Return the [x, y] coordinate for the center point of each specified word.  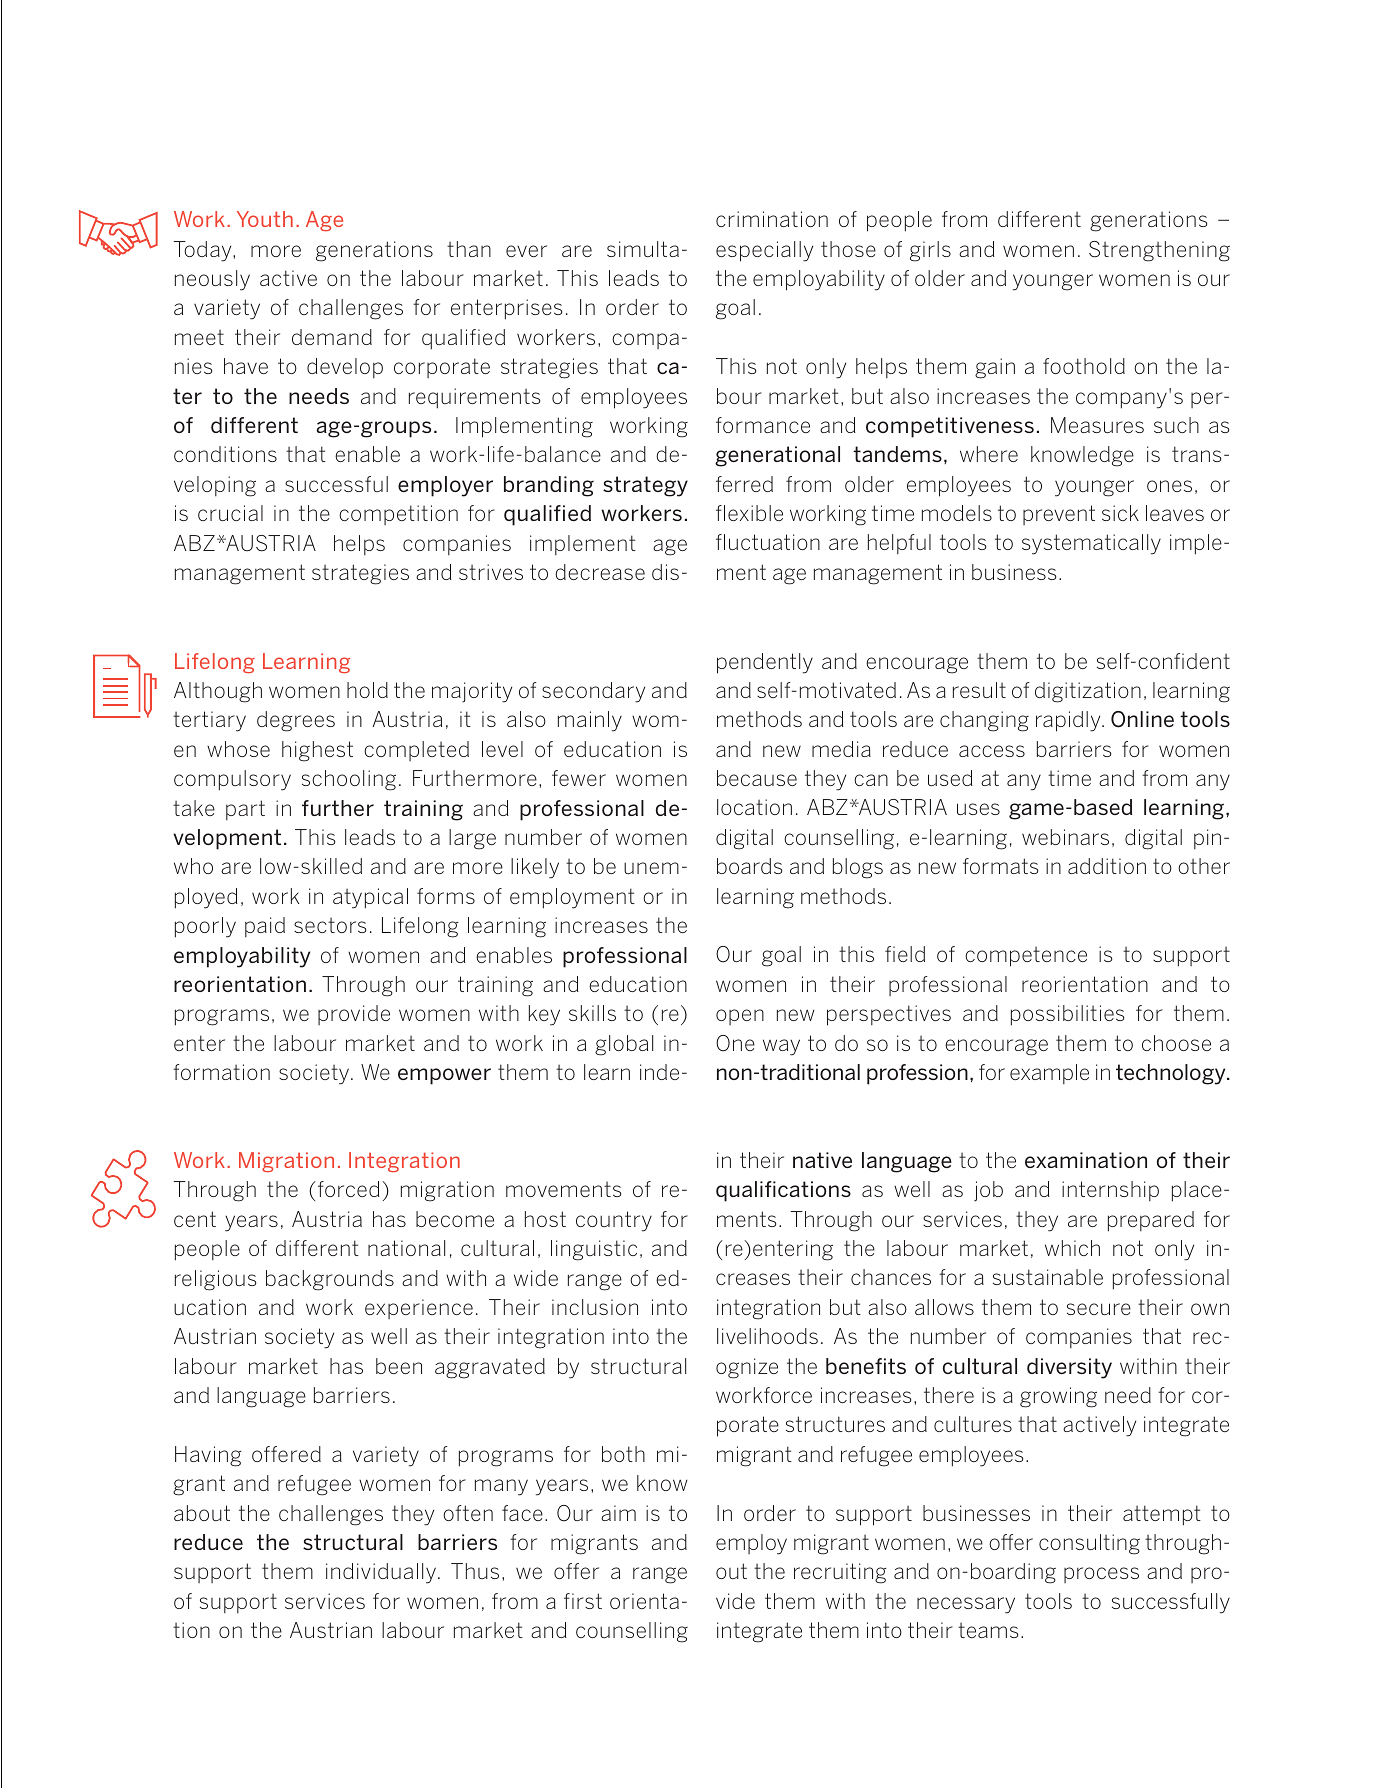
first [583, 1601]
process [1101, 1575]
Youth [265, 219]
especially [764, 251]
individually [382, 1573]
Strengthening [1159, 251]
